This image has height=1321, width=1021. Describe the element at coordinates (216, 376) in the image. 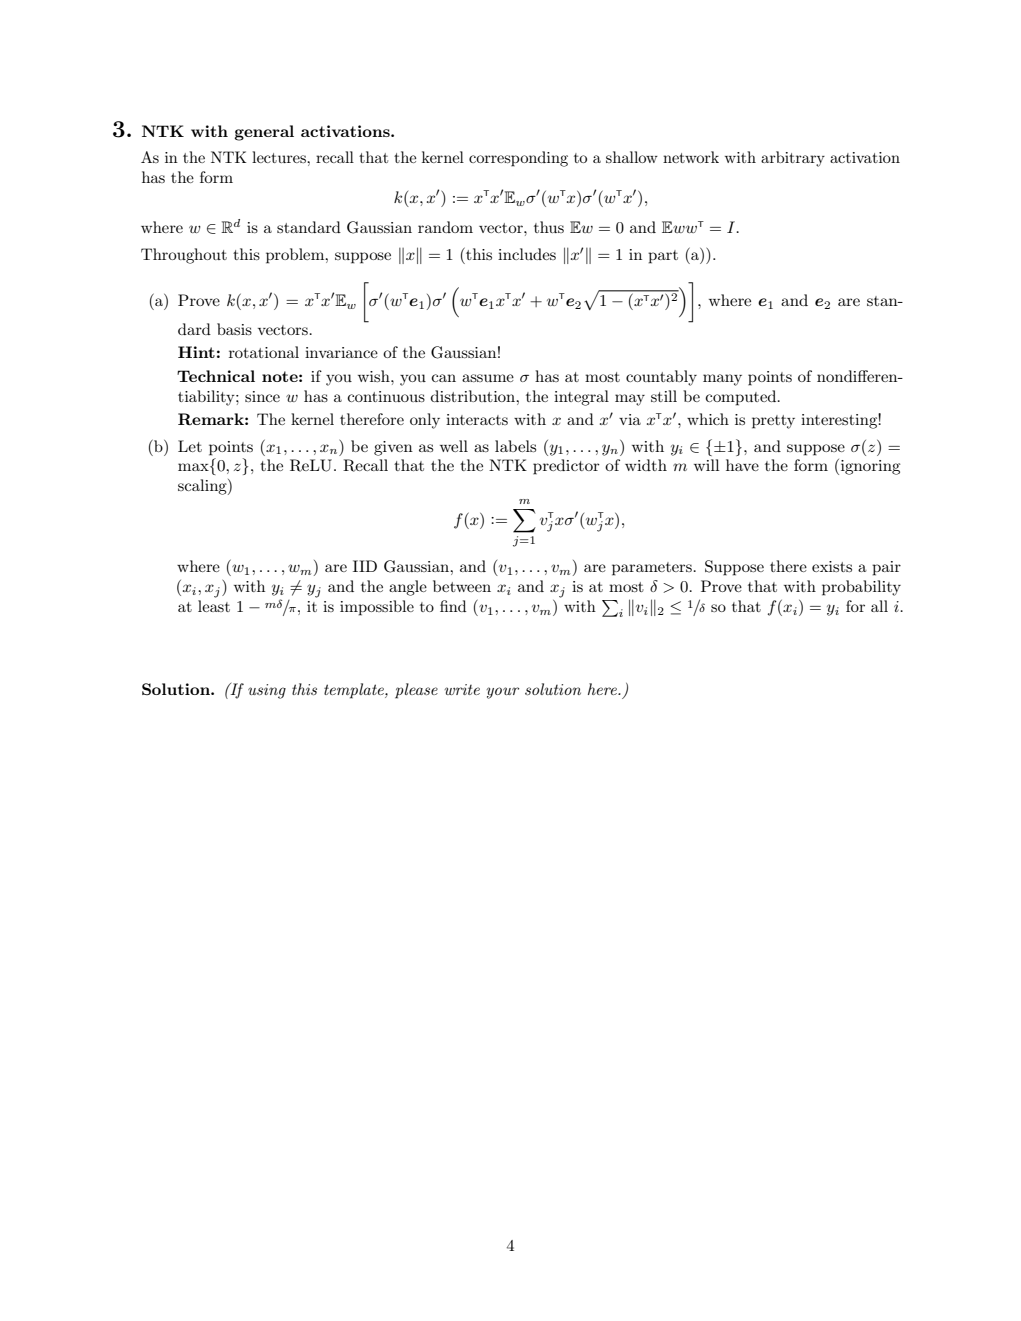

I see `Technical` at that location.
